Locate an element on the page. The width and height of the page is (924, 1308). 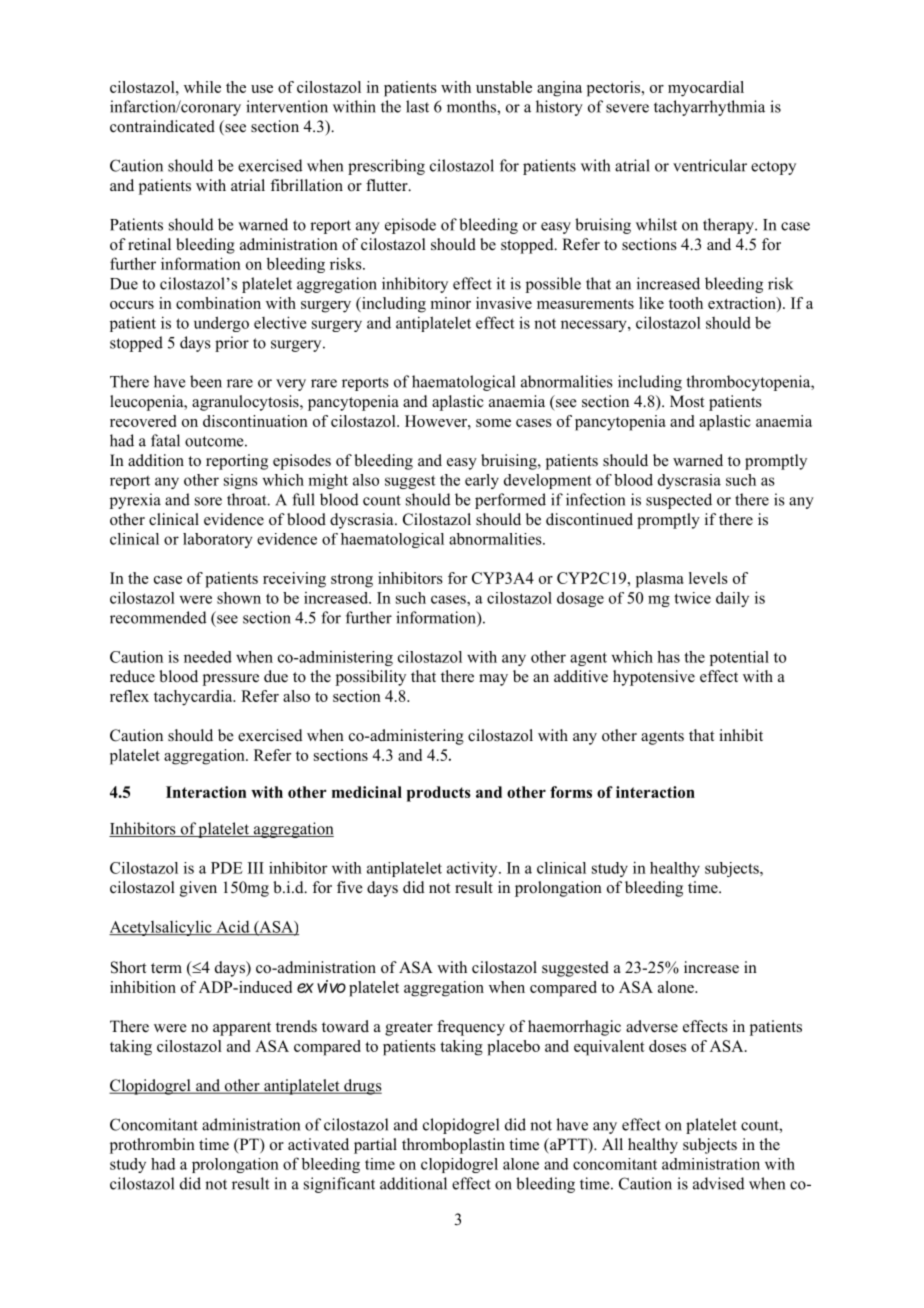
some is located at coordinates (493, 423).
